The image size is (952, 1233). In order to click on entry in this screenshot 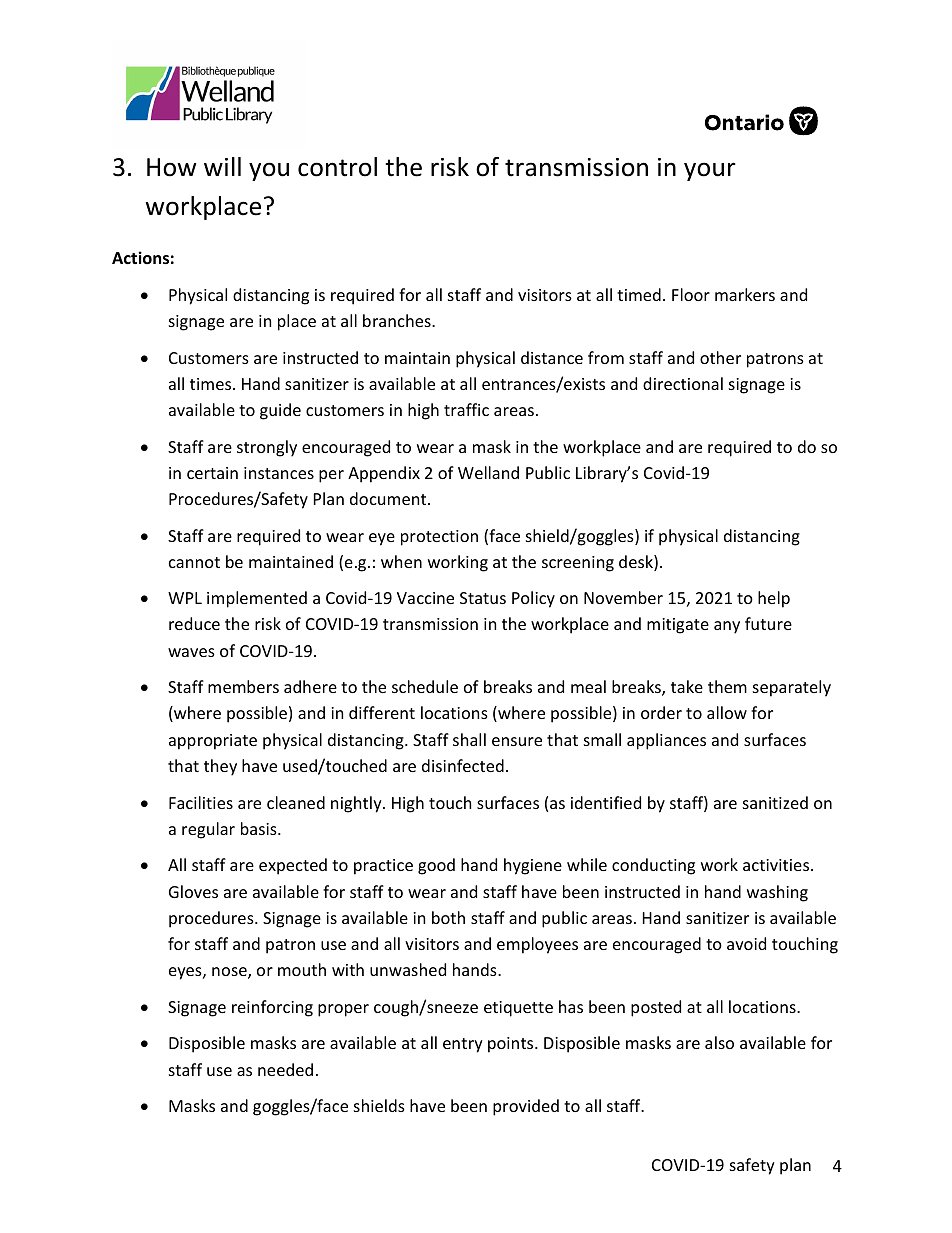, I will do `click(463, 1045)`.
